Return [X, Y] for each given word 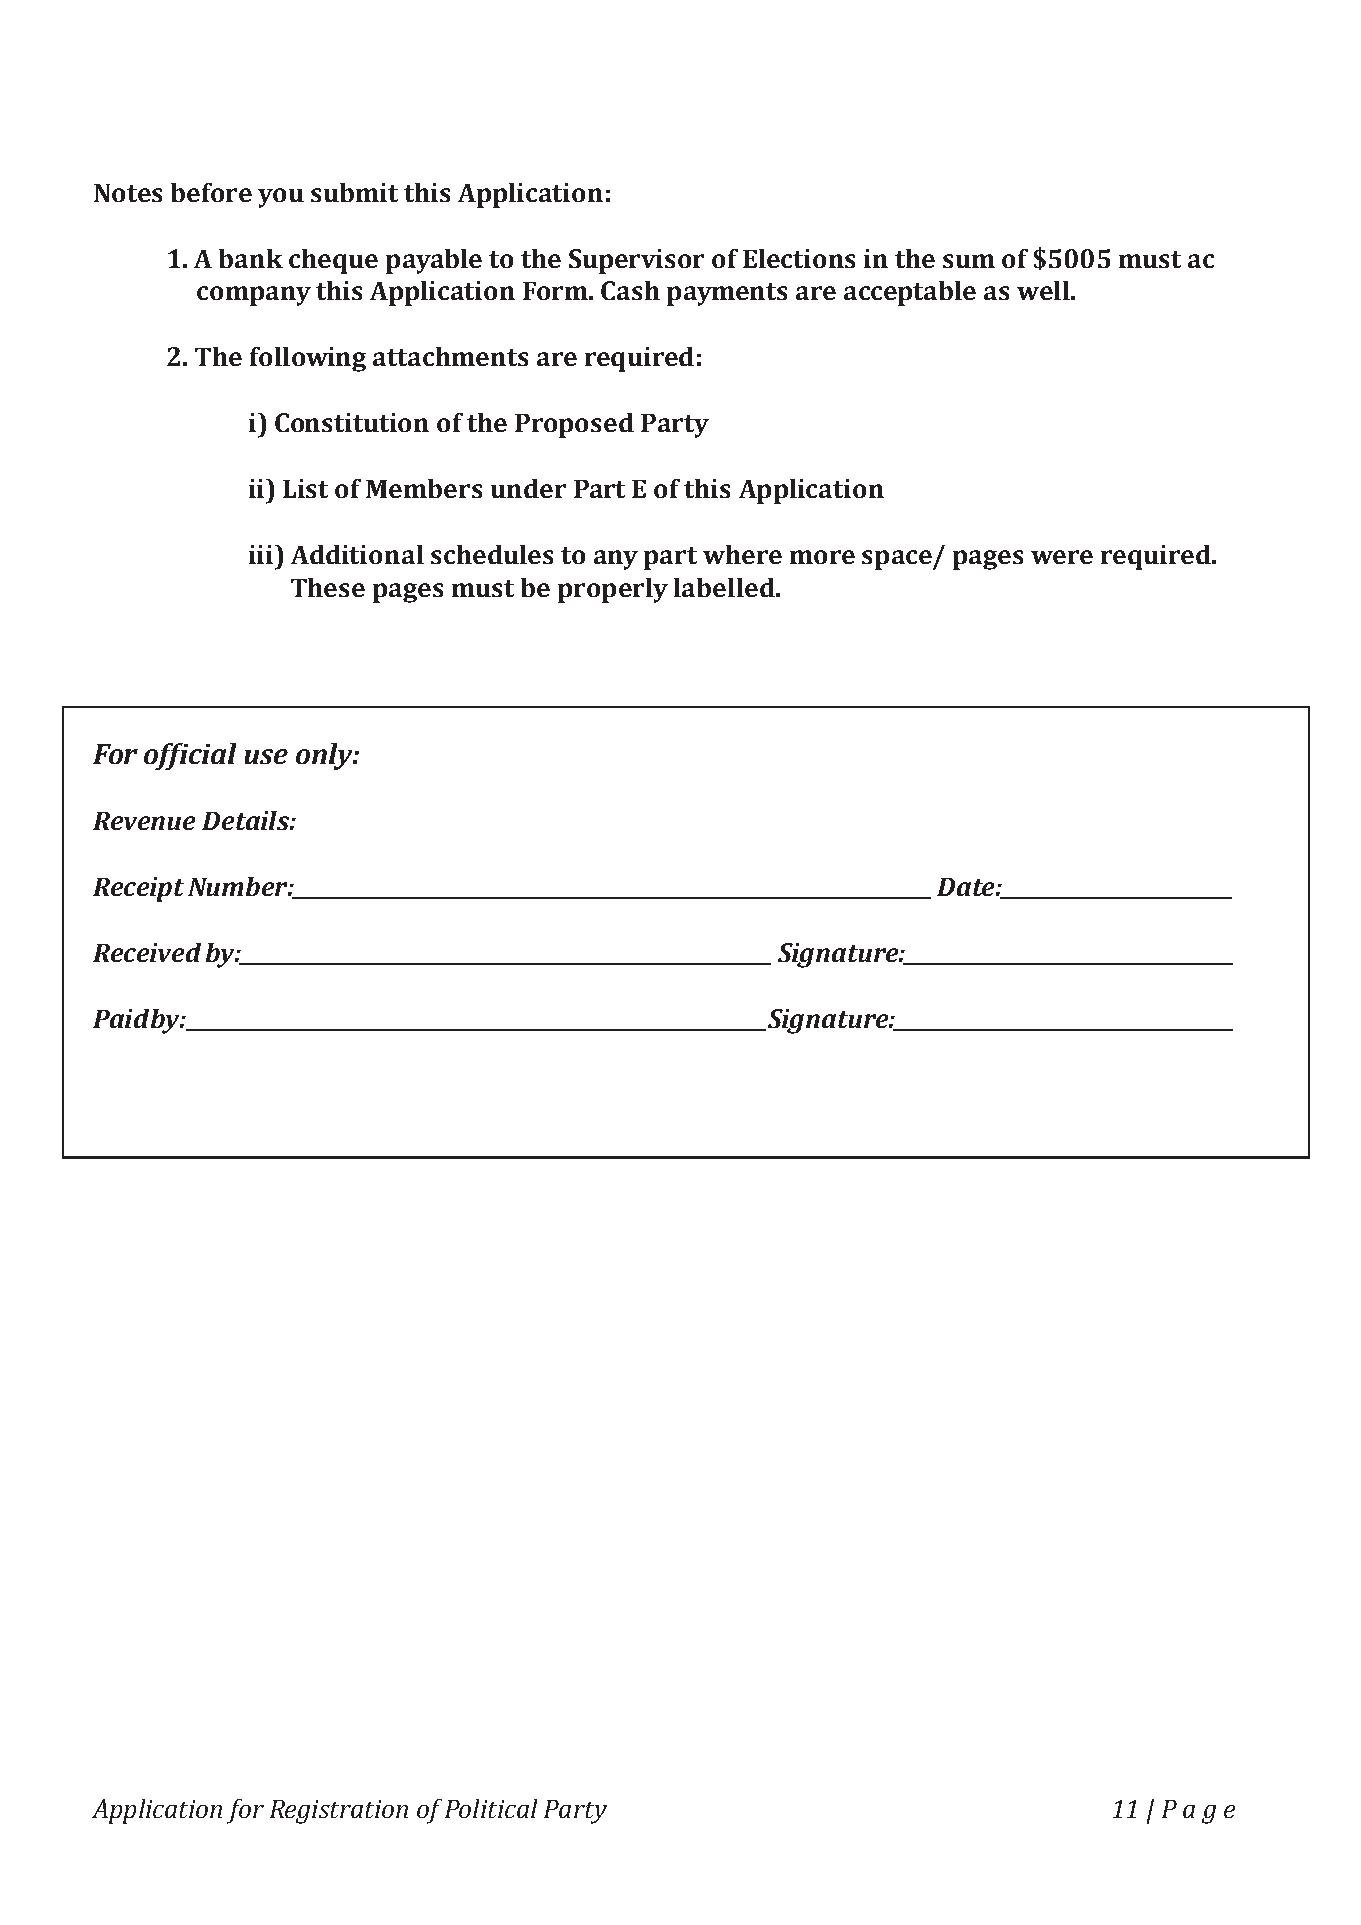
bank [251, 258]
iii [262, 554]
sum [969, 261]
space [898, 560]
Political [491, 1808]
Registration [339, 1812]
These [328, 587]
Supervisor [636, 261]
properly [613, 590]
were [1062, 557]
